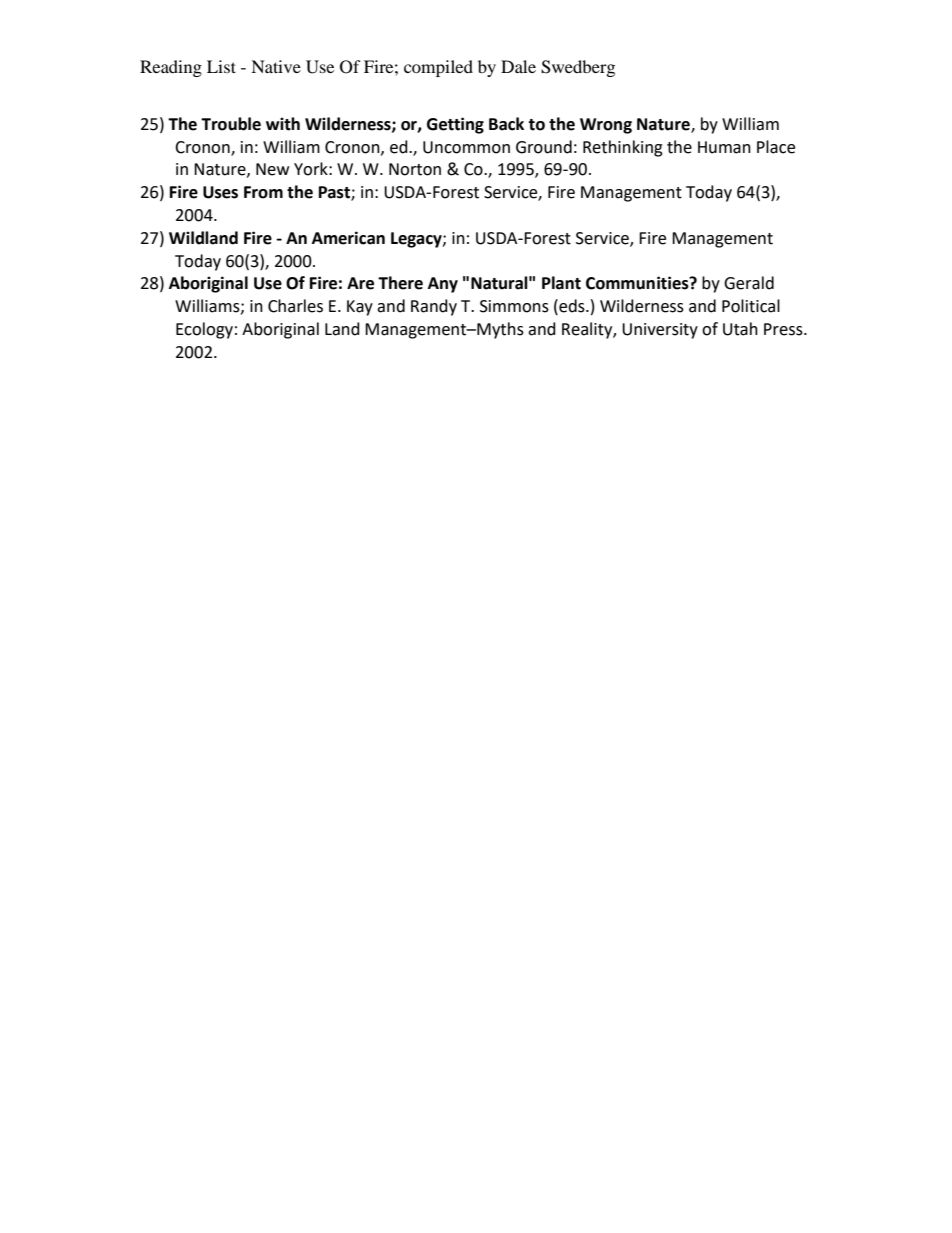 Image resolution: width=952 pixels, height=1233 pixels. I want to click on Trouble, so click(231, 124).
